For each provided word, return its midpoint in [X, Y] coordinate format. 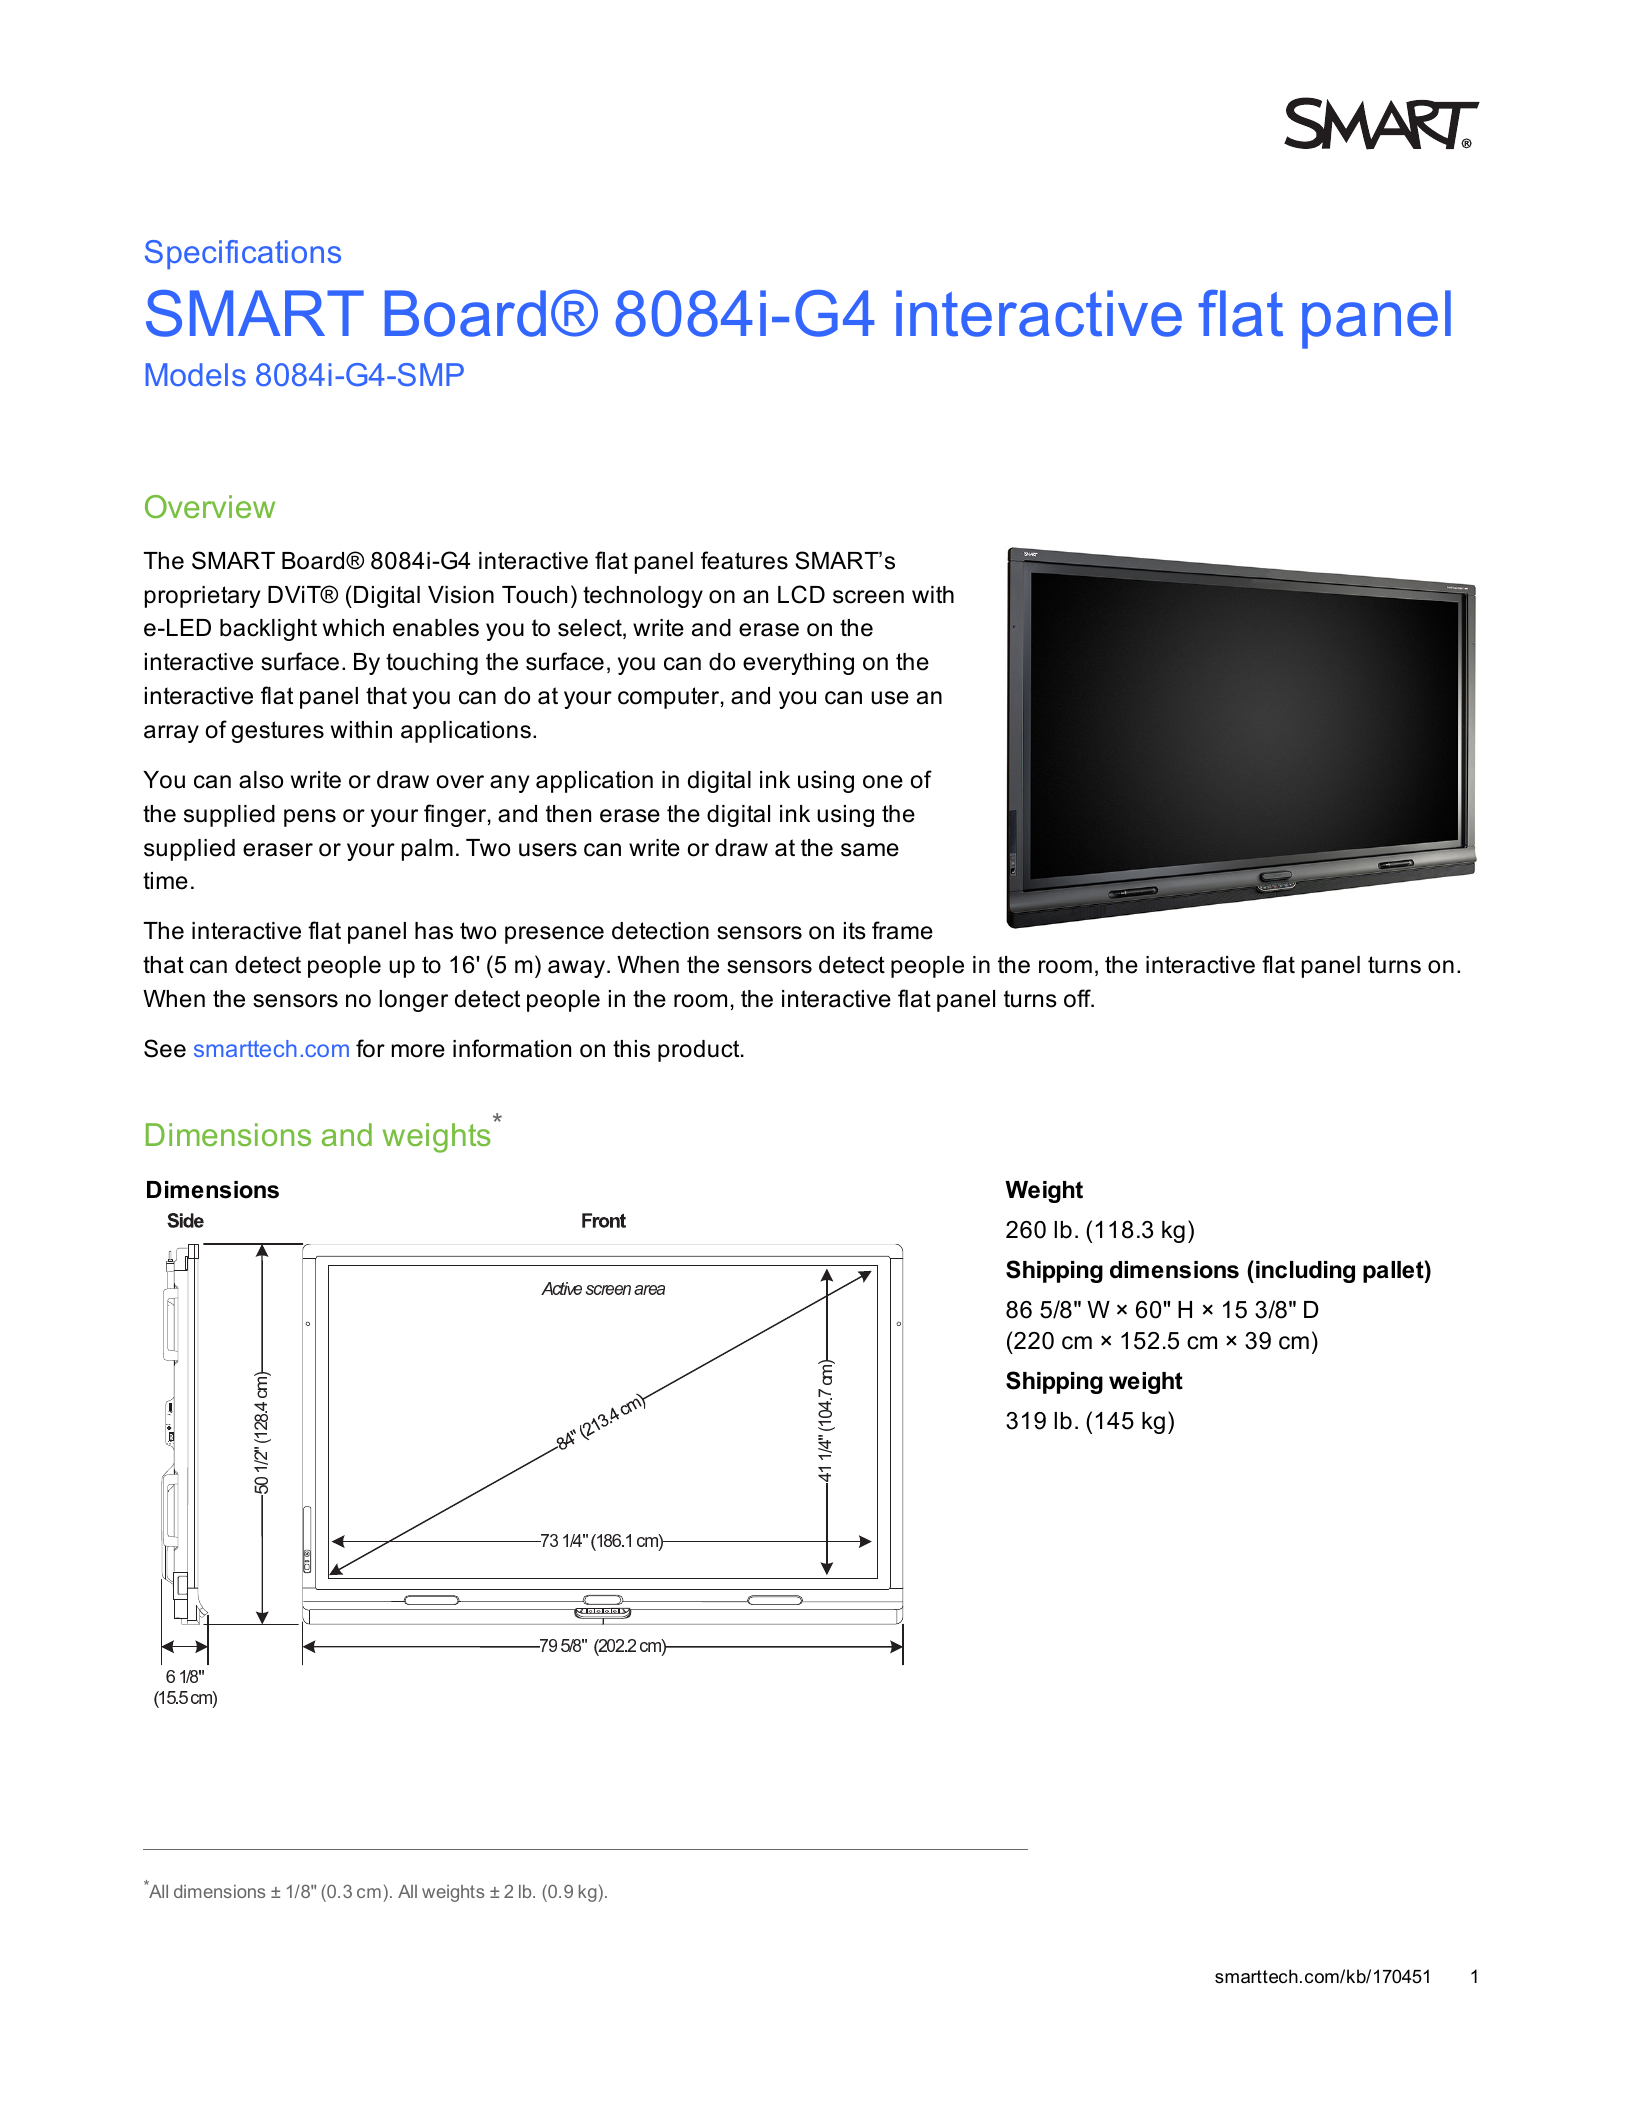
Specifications [243, 254]
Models [196, 374]
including [1305, 1272]
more [418, 1051]
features [744, 560]
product [700, 1051]
